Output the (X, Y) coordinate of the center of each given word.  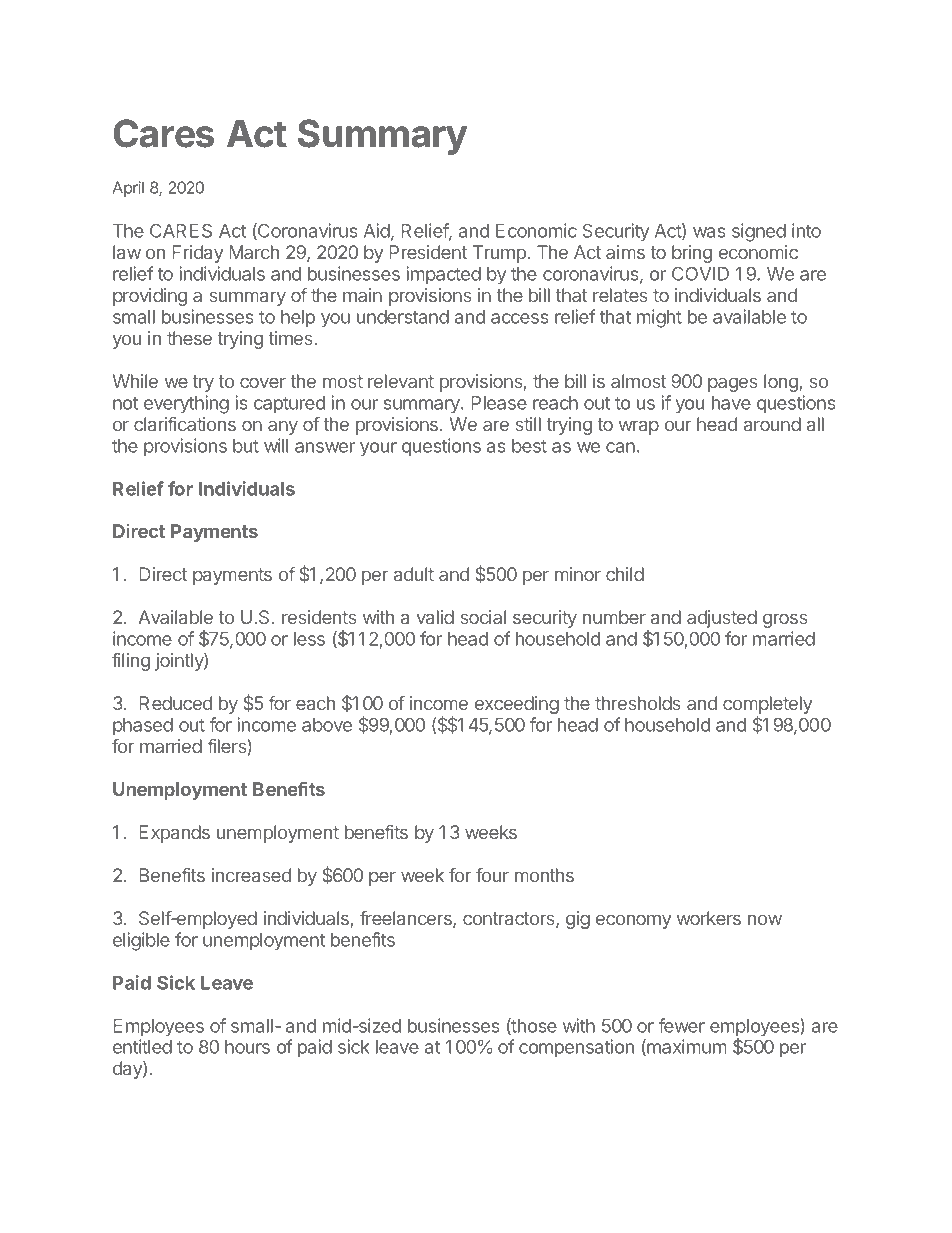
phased (143, 727)
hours (247, 1047)
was (709, 232)
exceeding (517, 705)
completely (767, 706)
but (246, 446)
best (529, 446)
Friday (197, 254)
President (428, 252)
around (772, 424)
